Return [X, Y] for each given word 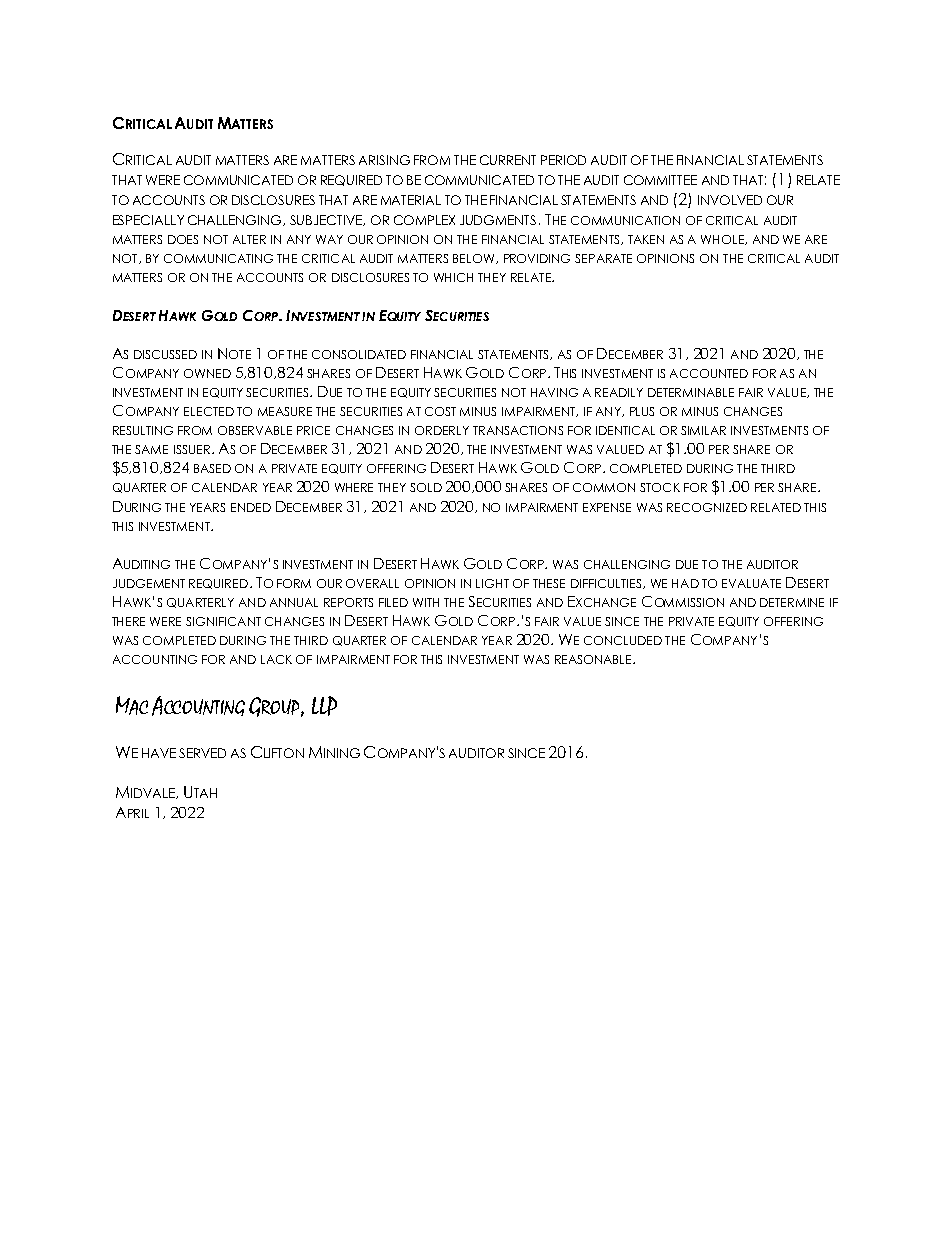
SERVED [202, 753]
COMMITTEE [660, 180]
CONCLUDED [623, 640]
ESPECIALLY [148, 220]
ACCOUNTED [709, 373]
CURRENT [508, 160]
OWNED [207, 373]
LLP [324, 706]
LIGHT [492, 583]
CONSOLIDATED [359, 354]
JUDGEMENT [149, 583]
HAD [685, 583]
